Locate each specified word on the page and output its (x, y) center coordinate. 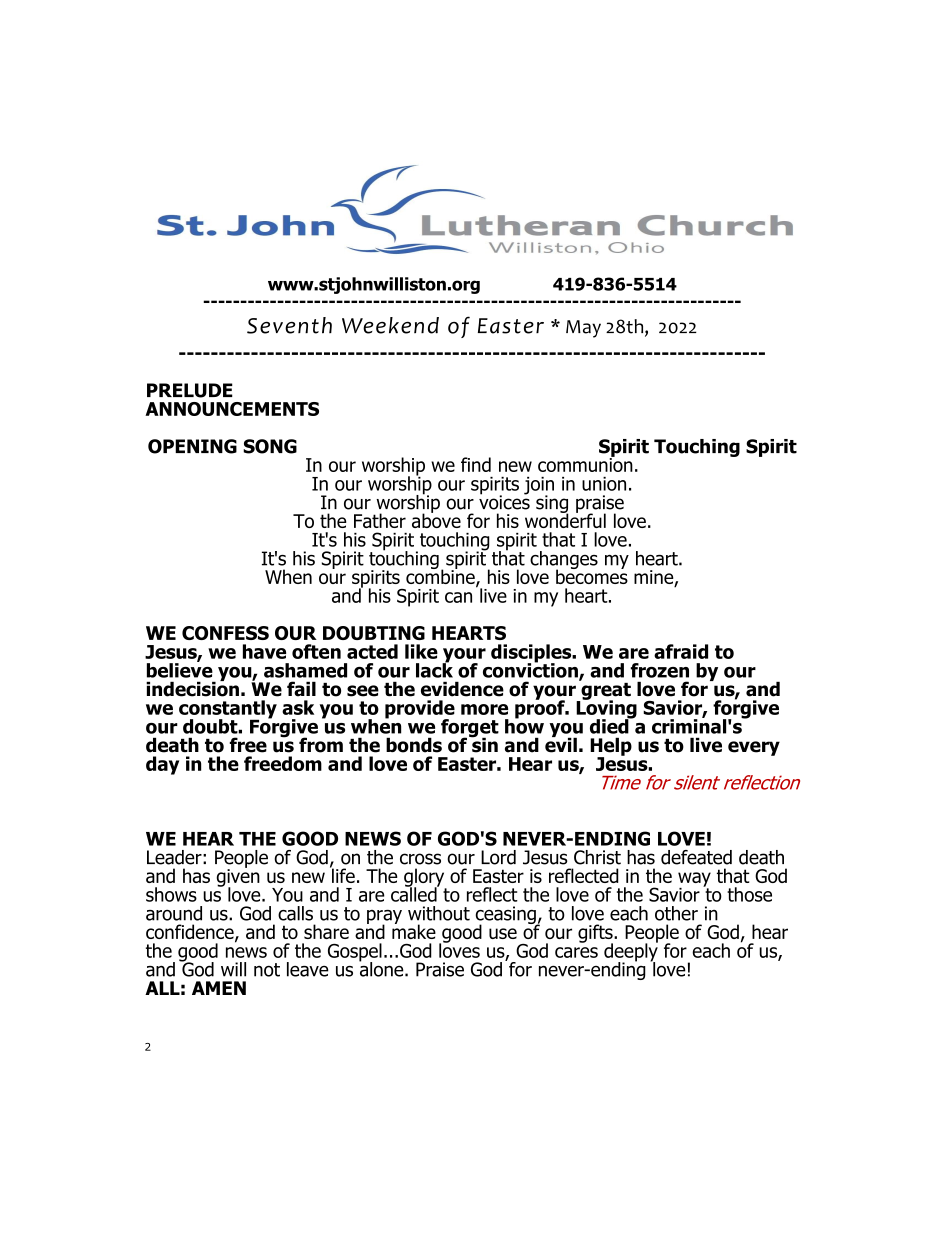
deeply (631, 952)
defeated (696, 857)
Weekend (390, 325)
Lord (498, 857)
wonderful (565, 519)
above (436, 519)
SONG (270, 446)
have (264, 651)
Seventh (289, 325)
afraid (681, 651)
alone (382, 968)
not (267, 970)
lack (434, 669)
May (583, 329)
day (162, 765)
